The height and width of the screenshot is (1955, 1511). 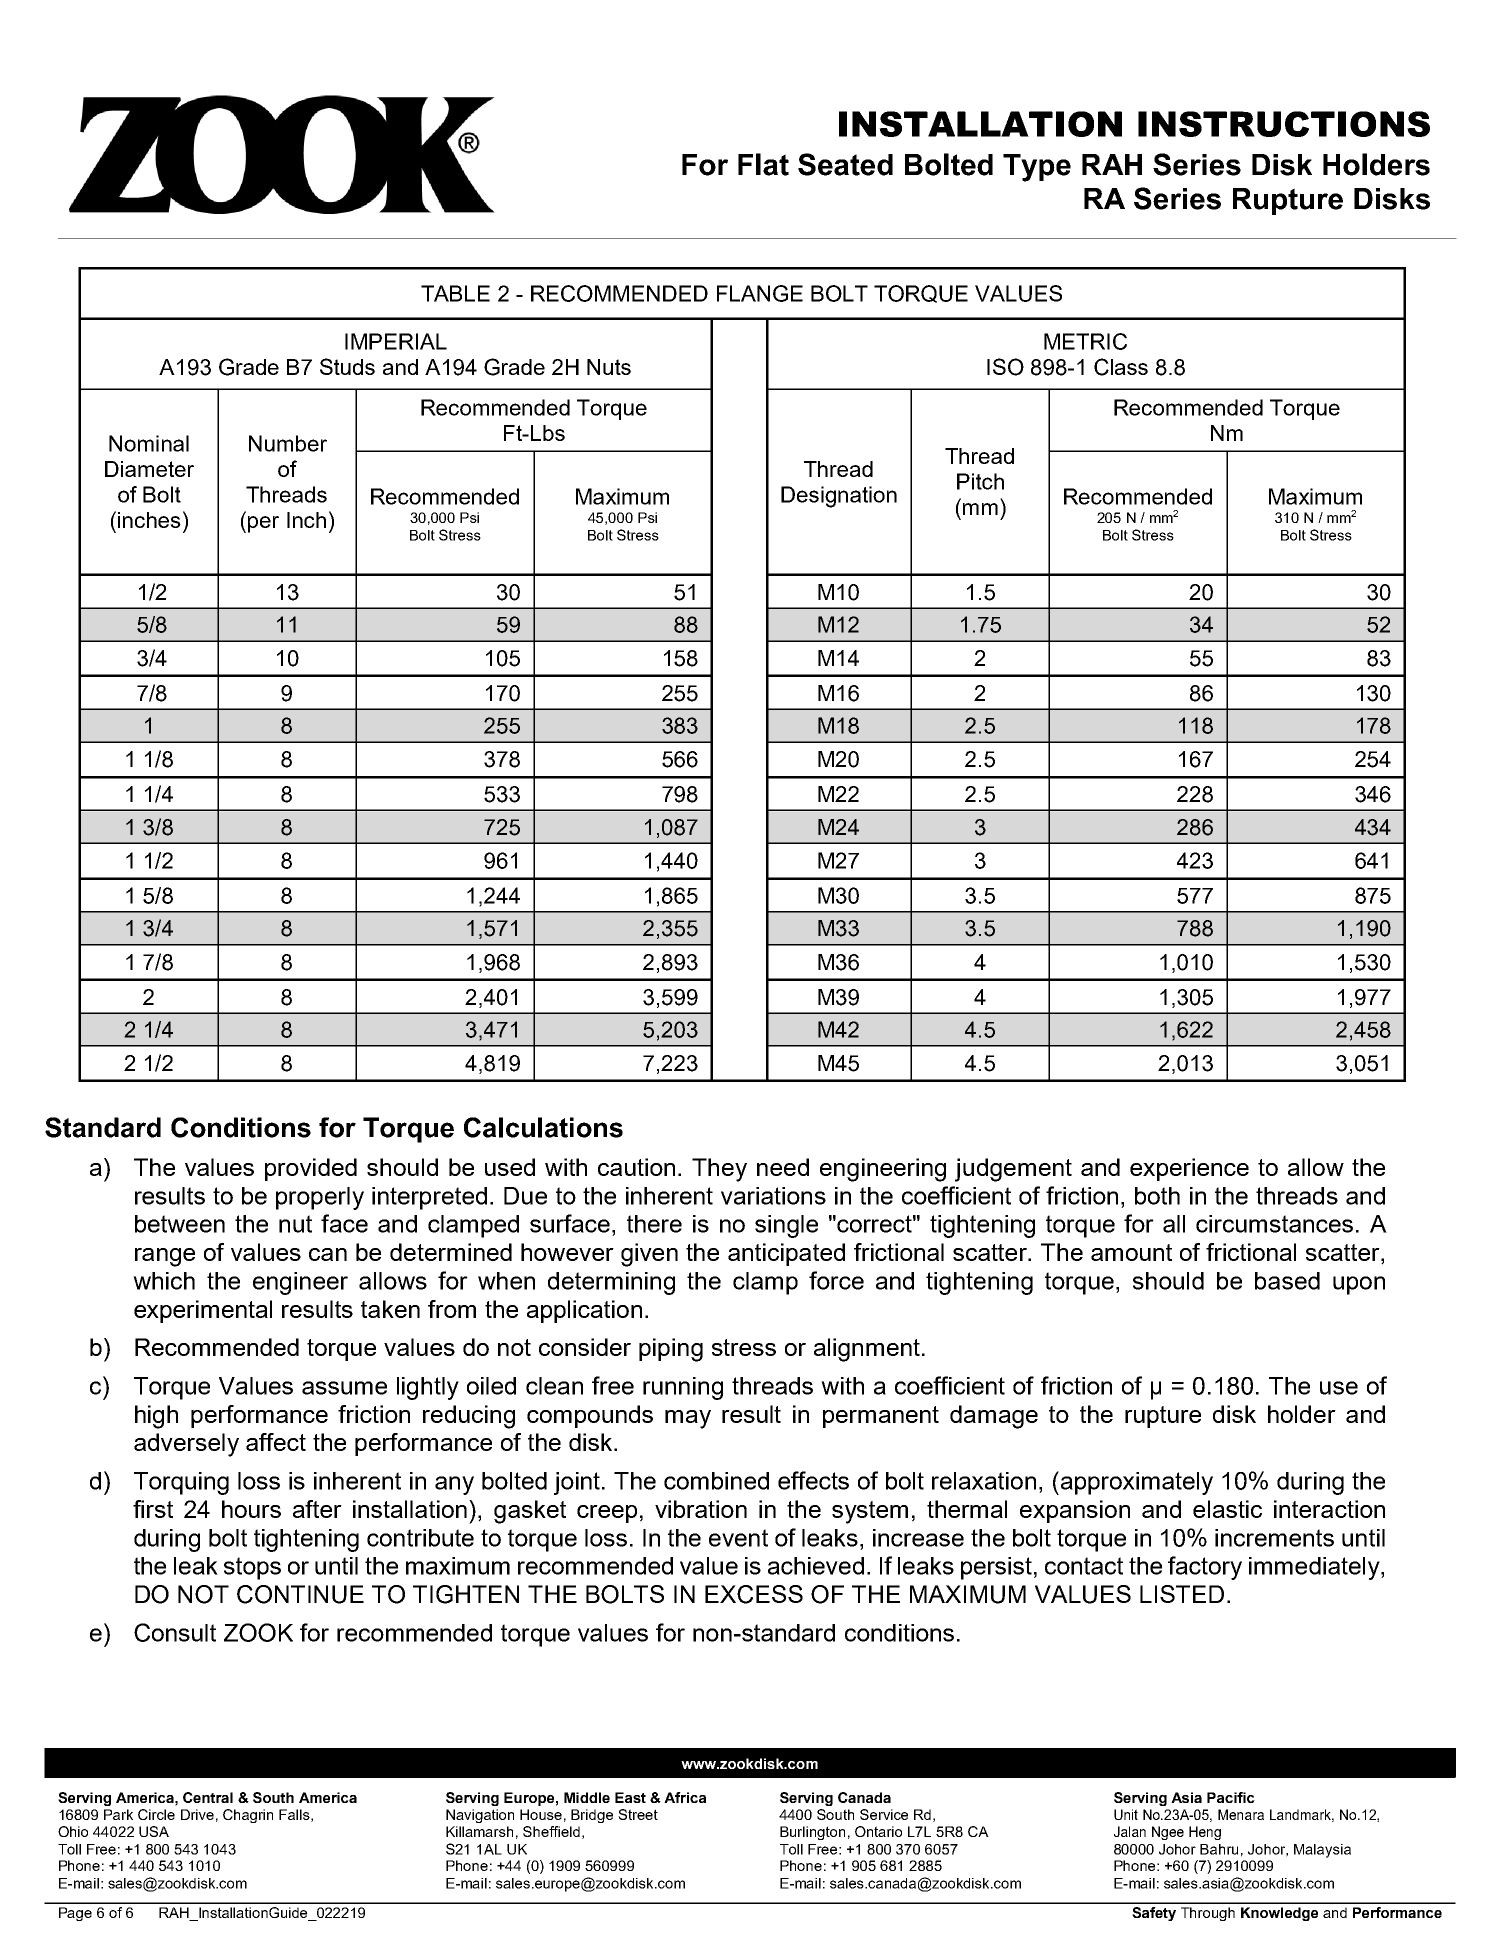 What do you see at coordinates (1189, 1169) in the screenshot?
I see `experience` at bounding box center [1189, 1169].
